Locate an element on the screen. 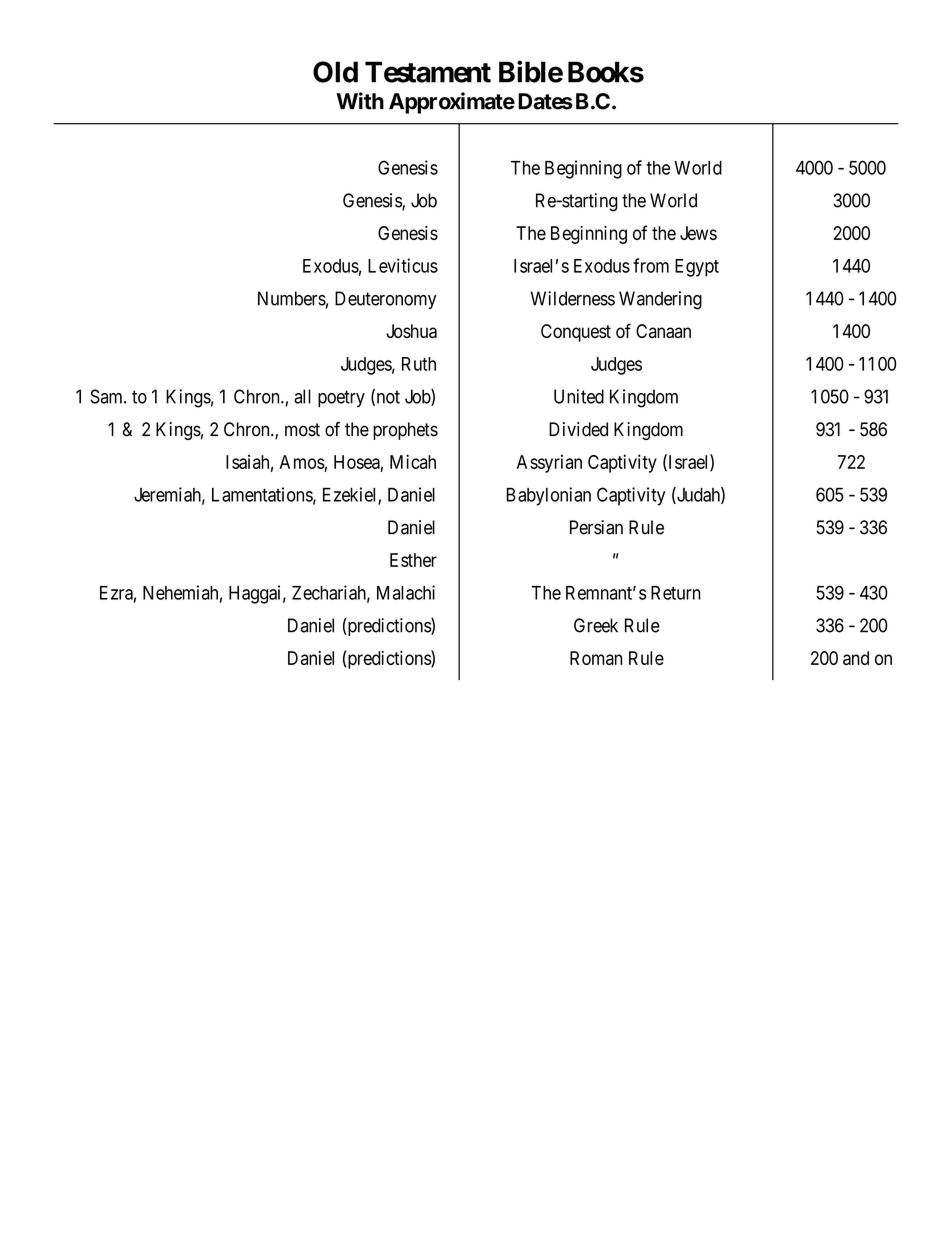 This screenshot has height=1233, width=952. Malachi is located at coordinates (406, 592).
